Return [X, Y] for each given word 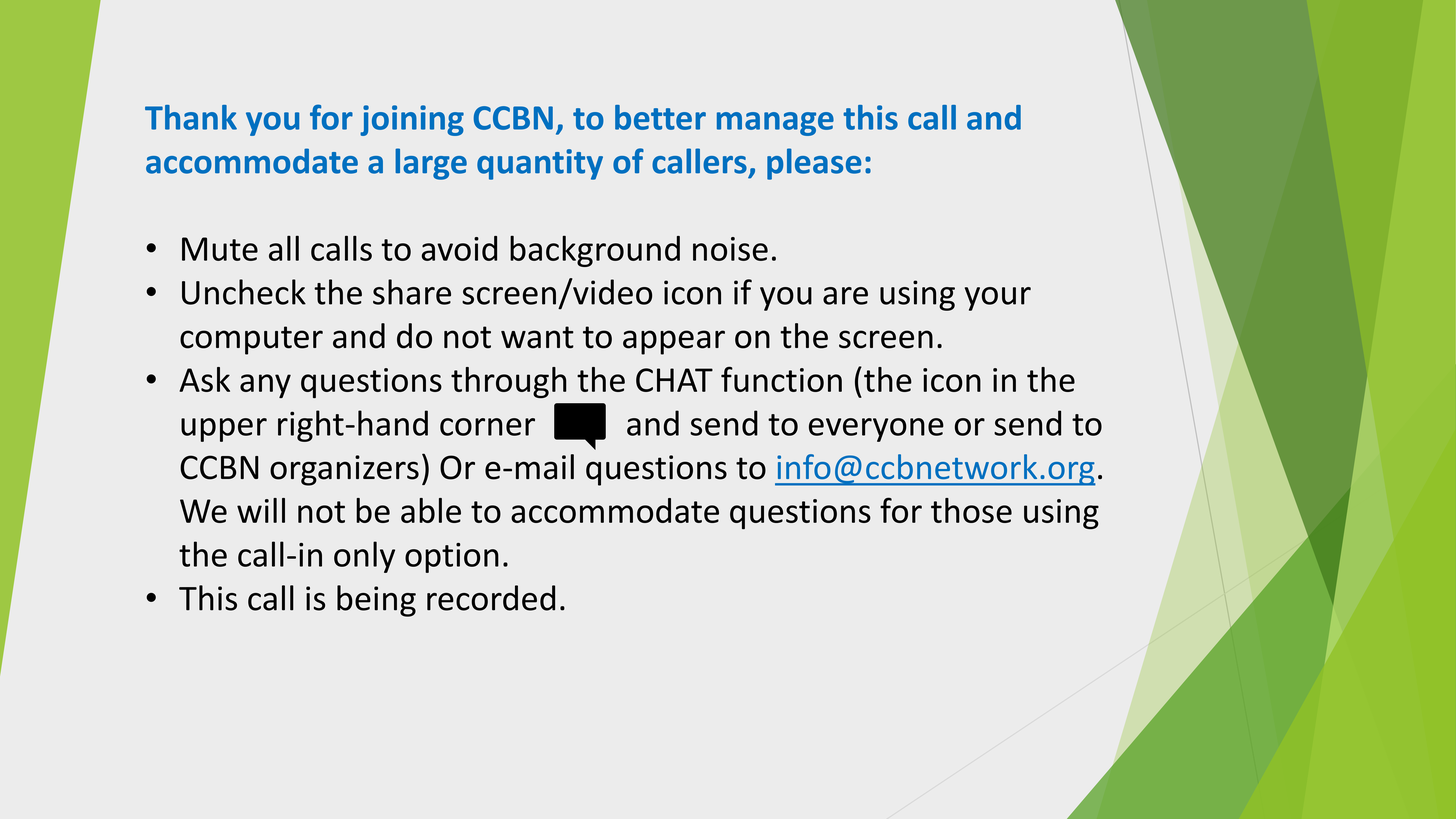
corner [487, 427]
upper [224, 430]
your [998, 299]
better [660, 117]
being [376, 601]
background [595, 251]
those [971, 510]
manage [775, 124]
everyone [876, 430]
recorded [491, 598]
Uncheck [244, 292]
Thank [191, 117]
